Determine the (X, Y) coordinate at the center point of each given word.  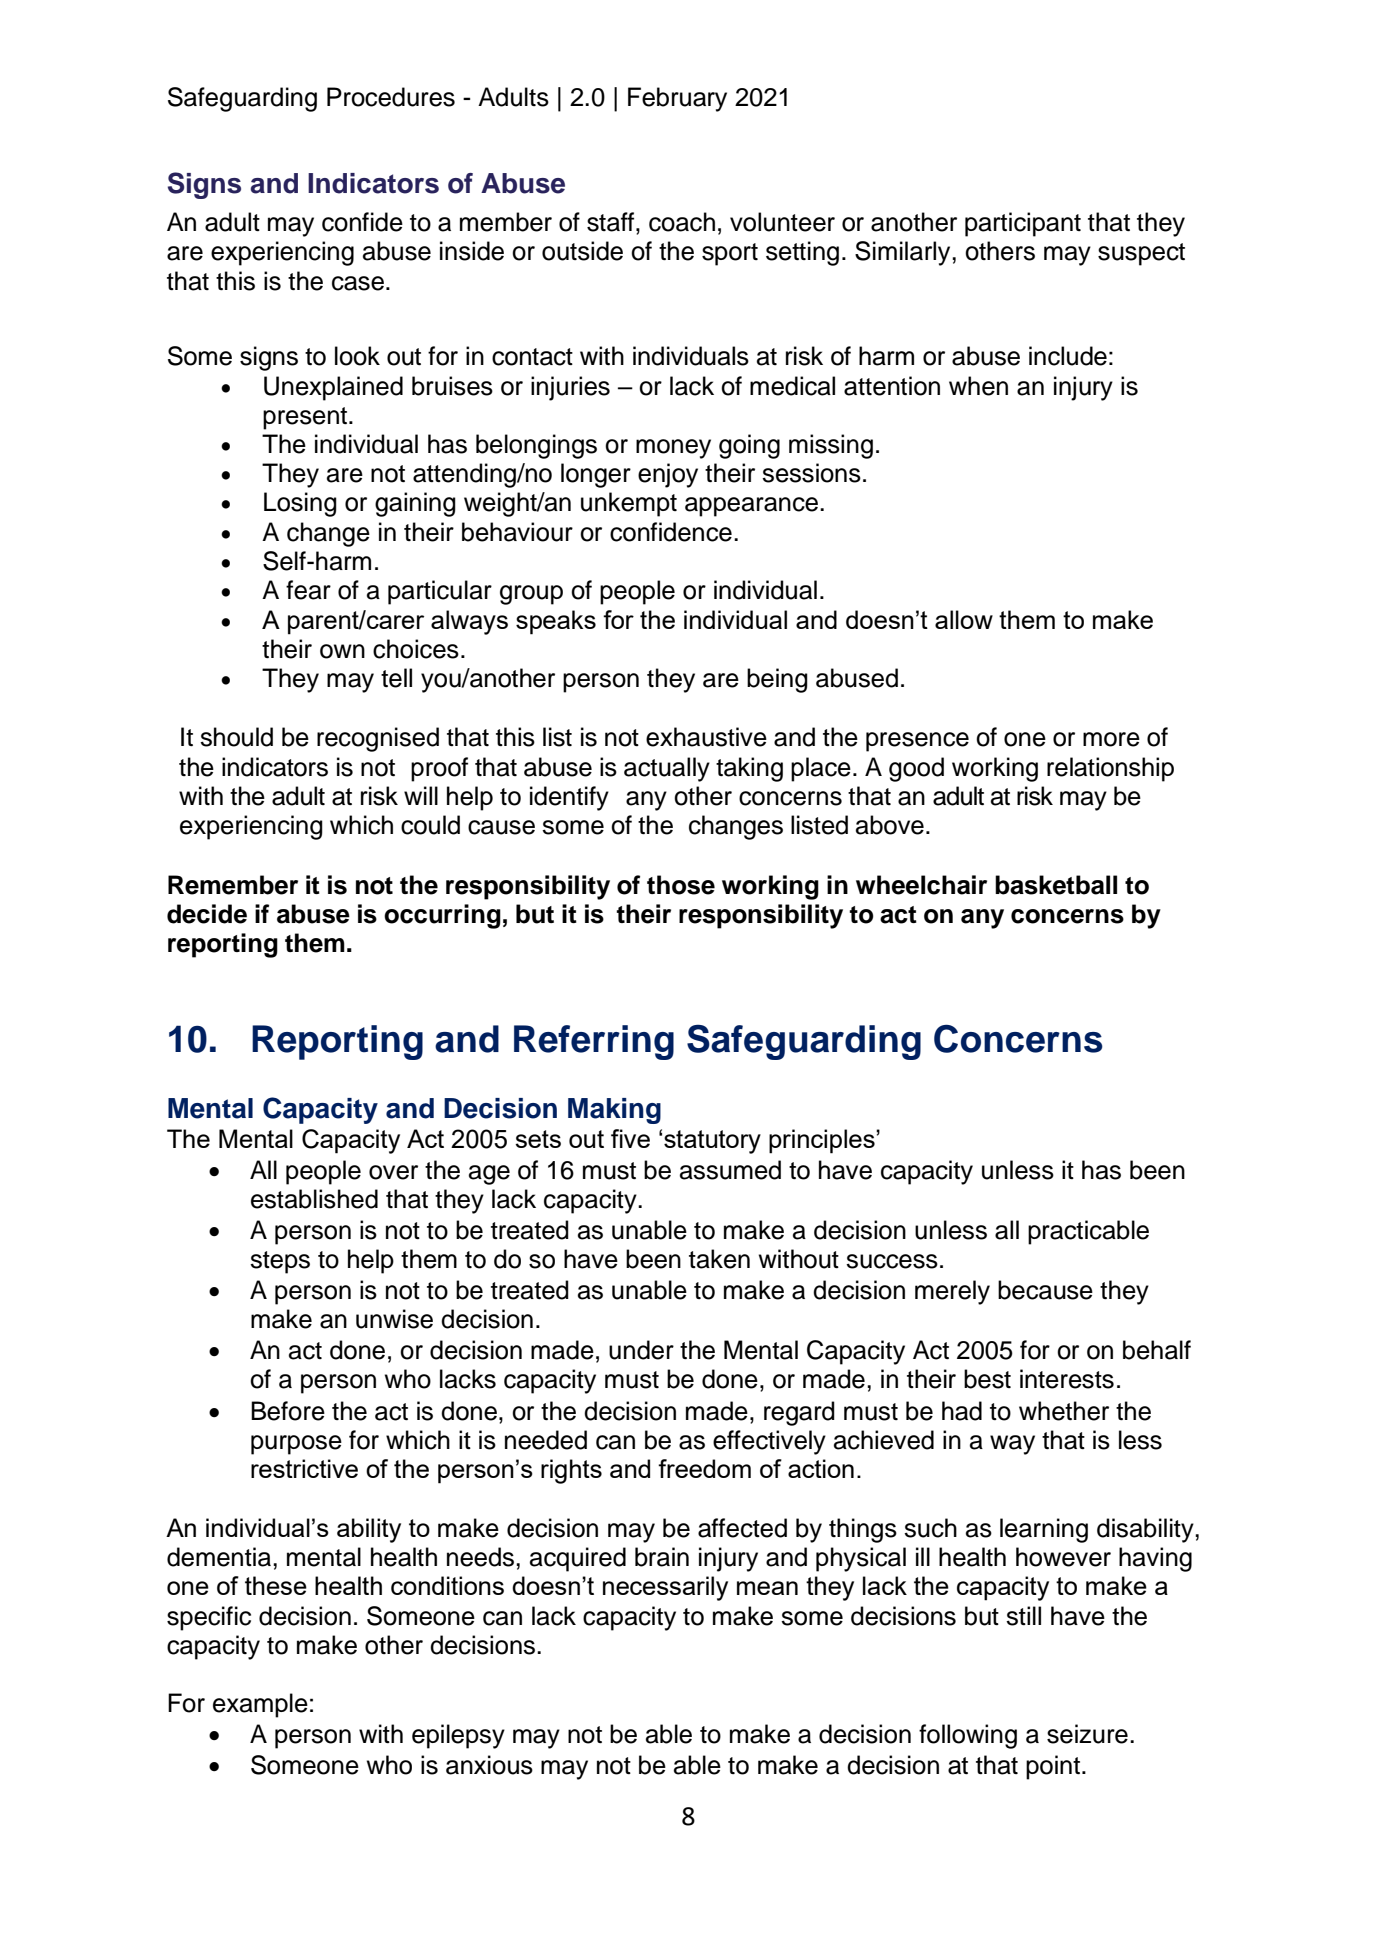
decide (207, 914)
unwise (394, 1319)
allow (964, 619)
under (641, 1350)
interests (1067, 1379)
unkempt (629, 504)
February (677, 99)
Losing (300, 504)
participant (1023, 224)
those (681, 885)
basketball (1056, 885)
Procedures (391, 97)
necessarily (665, 1588)
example (260, 1705)
